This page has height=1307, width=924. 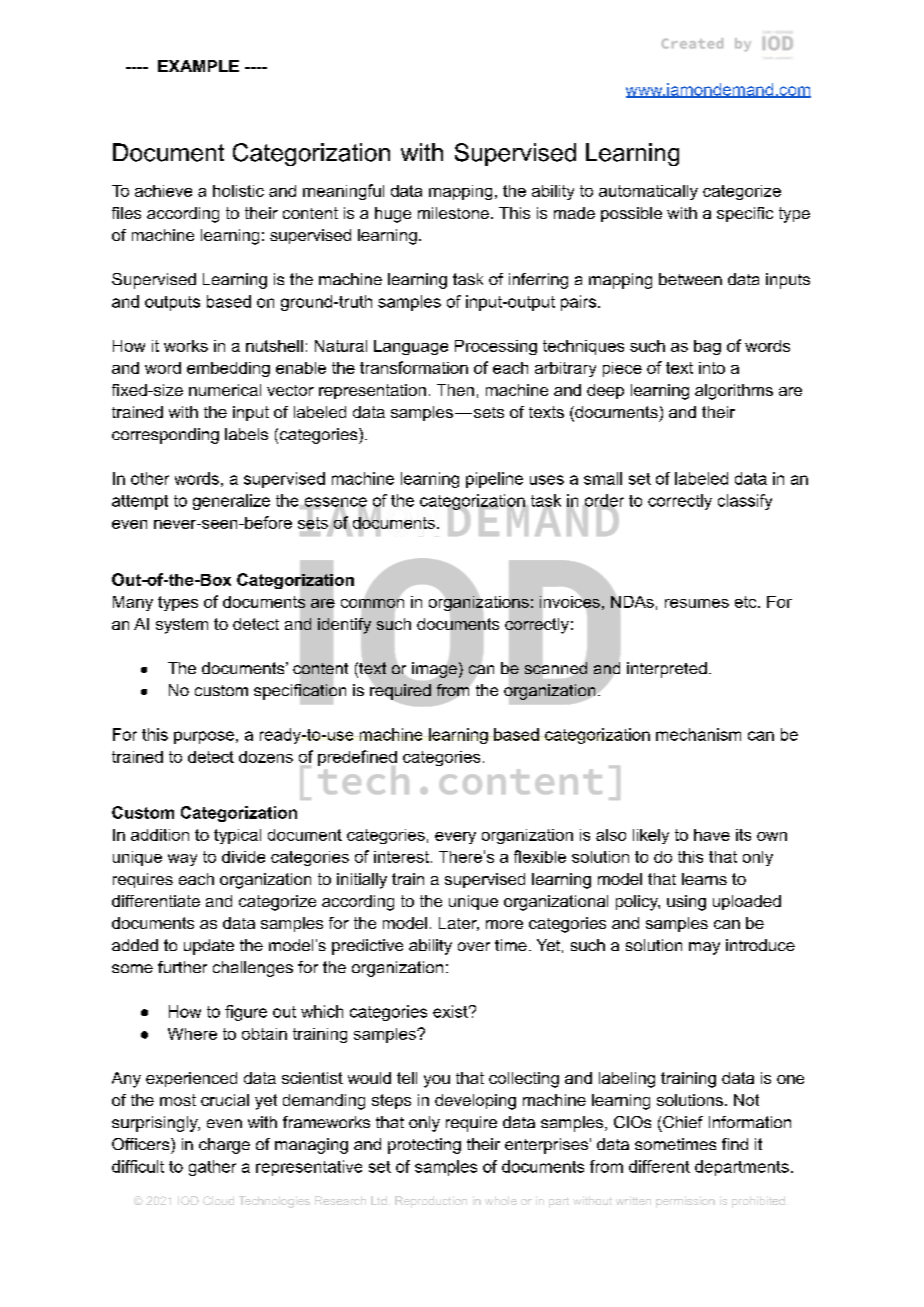 I want to click on over, so click(x=474, y=946).
